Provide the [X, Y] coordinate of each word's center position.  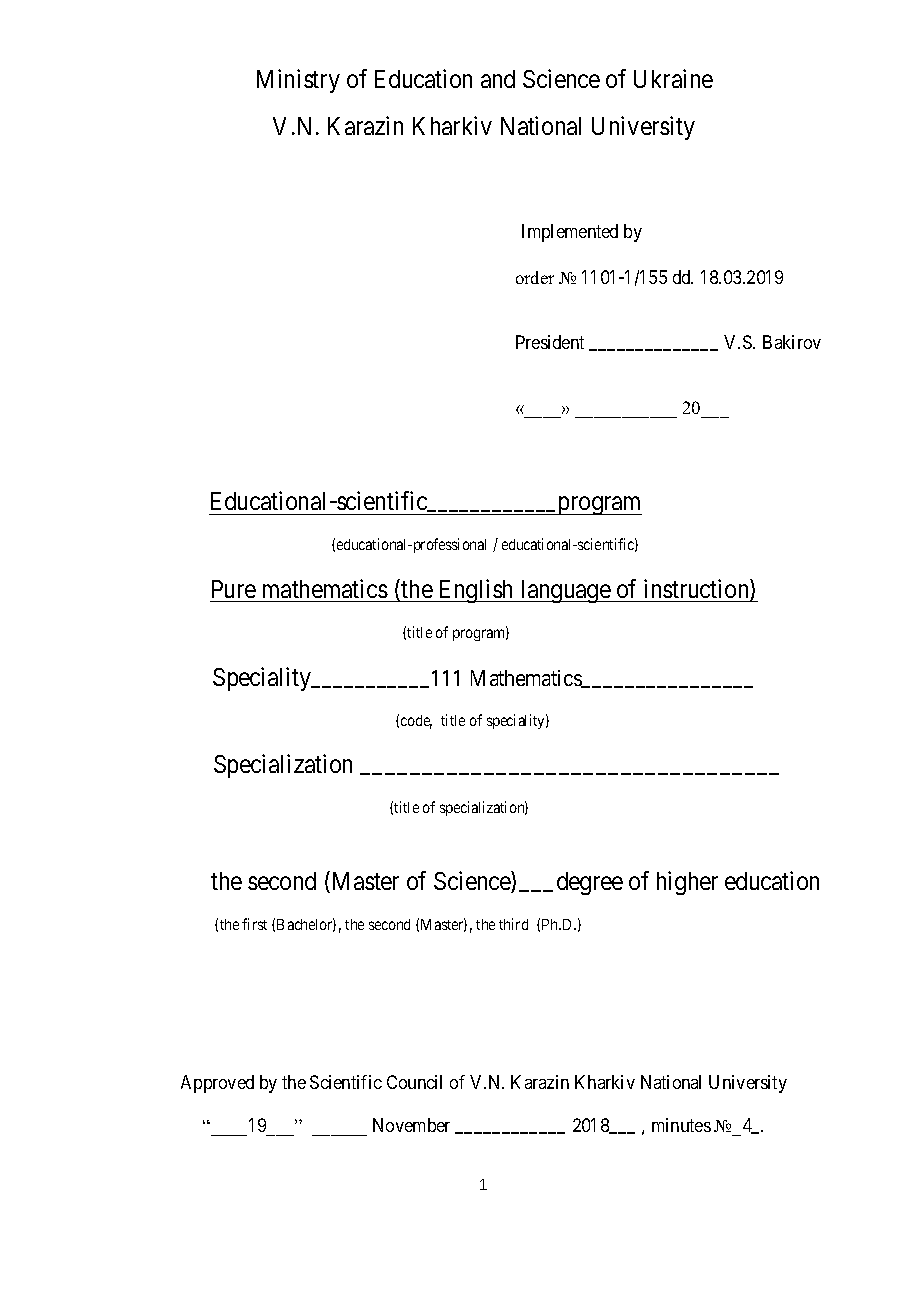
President [550, 342]
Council [414, 1082]
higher [687, 883]
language [565, 591]
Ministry [298, 81]
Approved [217, 1084]
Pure [234, 589]
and [498, 79]
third [513, 924]
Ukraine [673, 78]
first [254, 924]
